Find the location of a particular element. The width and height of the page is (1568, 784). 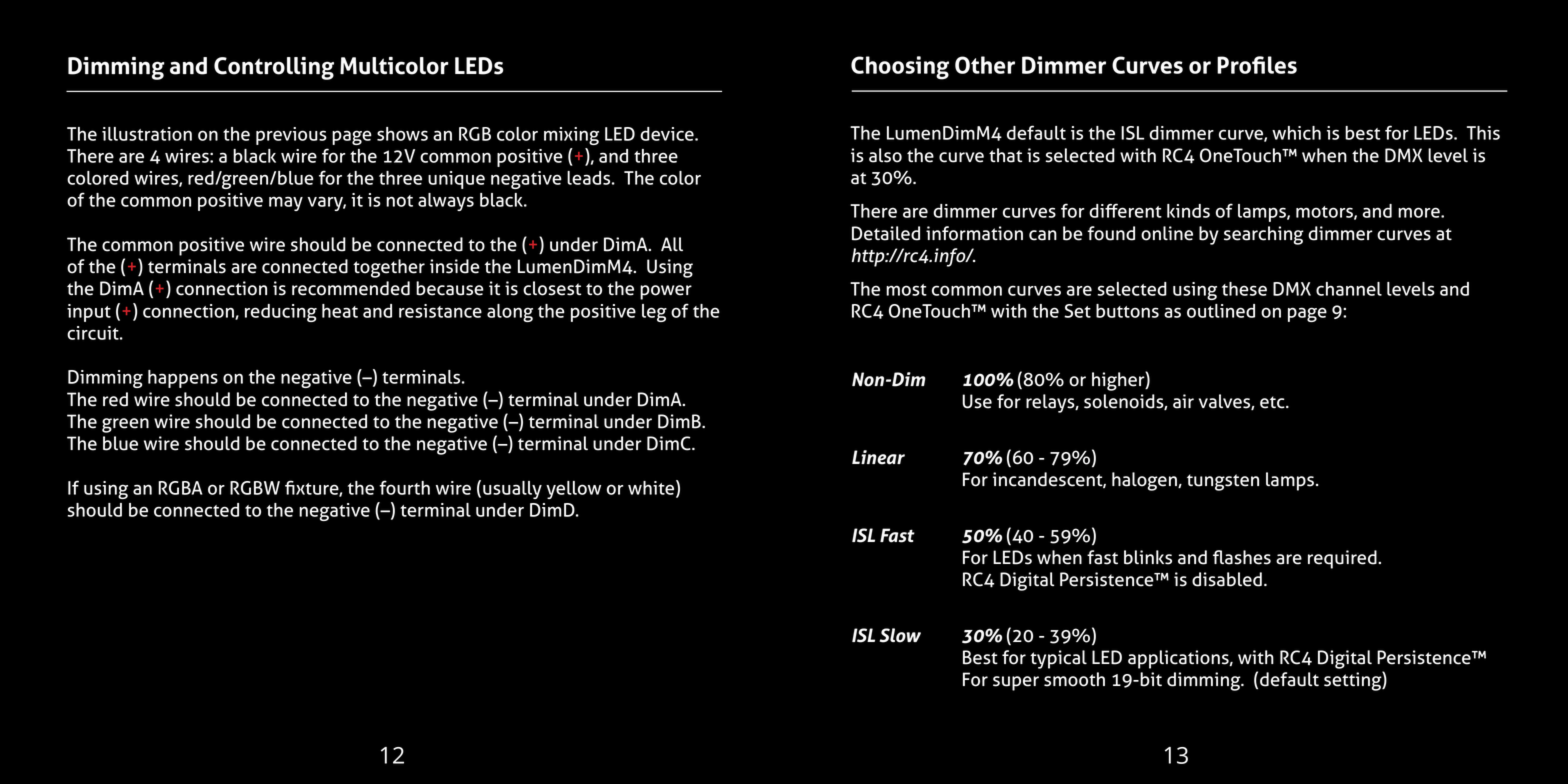

Slow is located at coordinates (900, 635).
